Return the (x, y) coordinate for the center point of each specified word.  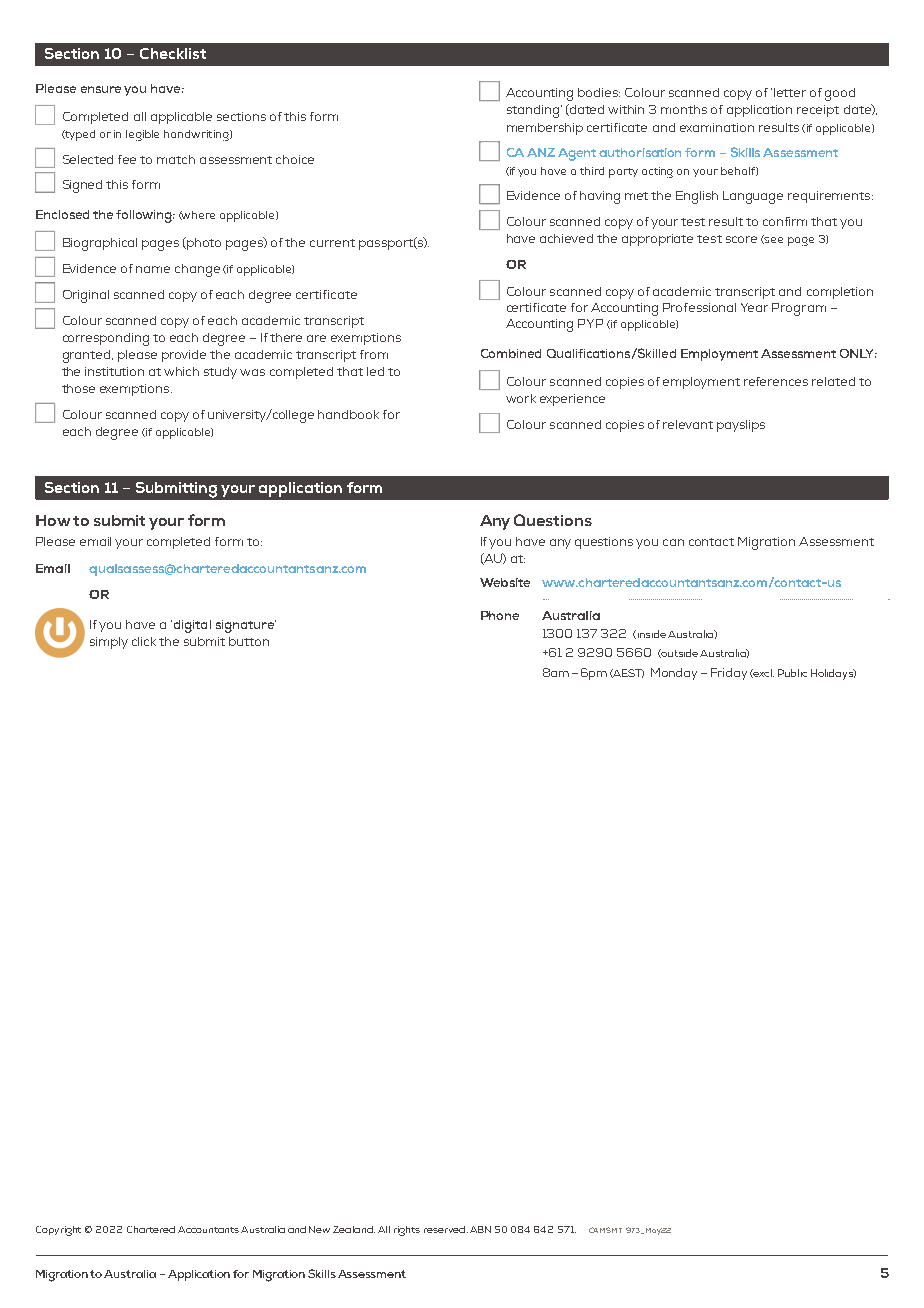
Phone (500, 615)
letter (790, 92)
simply (109, 643)
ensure (101, 89)
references (776, 381)
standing (534, 111)
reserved (444, 1229)
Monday (674, 674)
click (144, 641)
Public (792, 673)
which (181, 371)
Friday (729, 674)
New (319, 1229)
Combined (511, 353)
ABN (480, 1229)
